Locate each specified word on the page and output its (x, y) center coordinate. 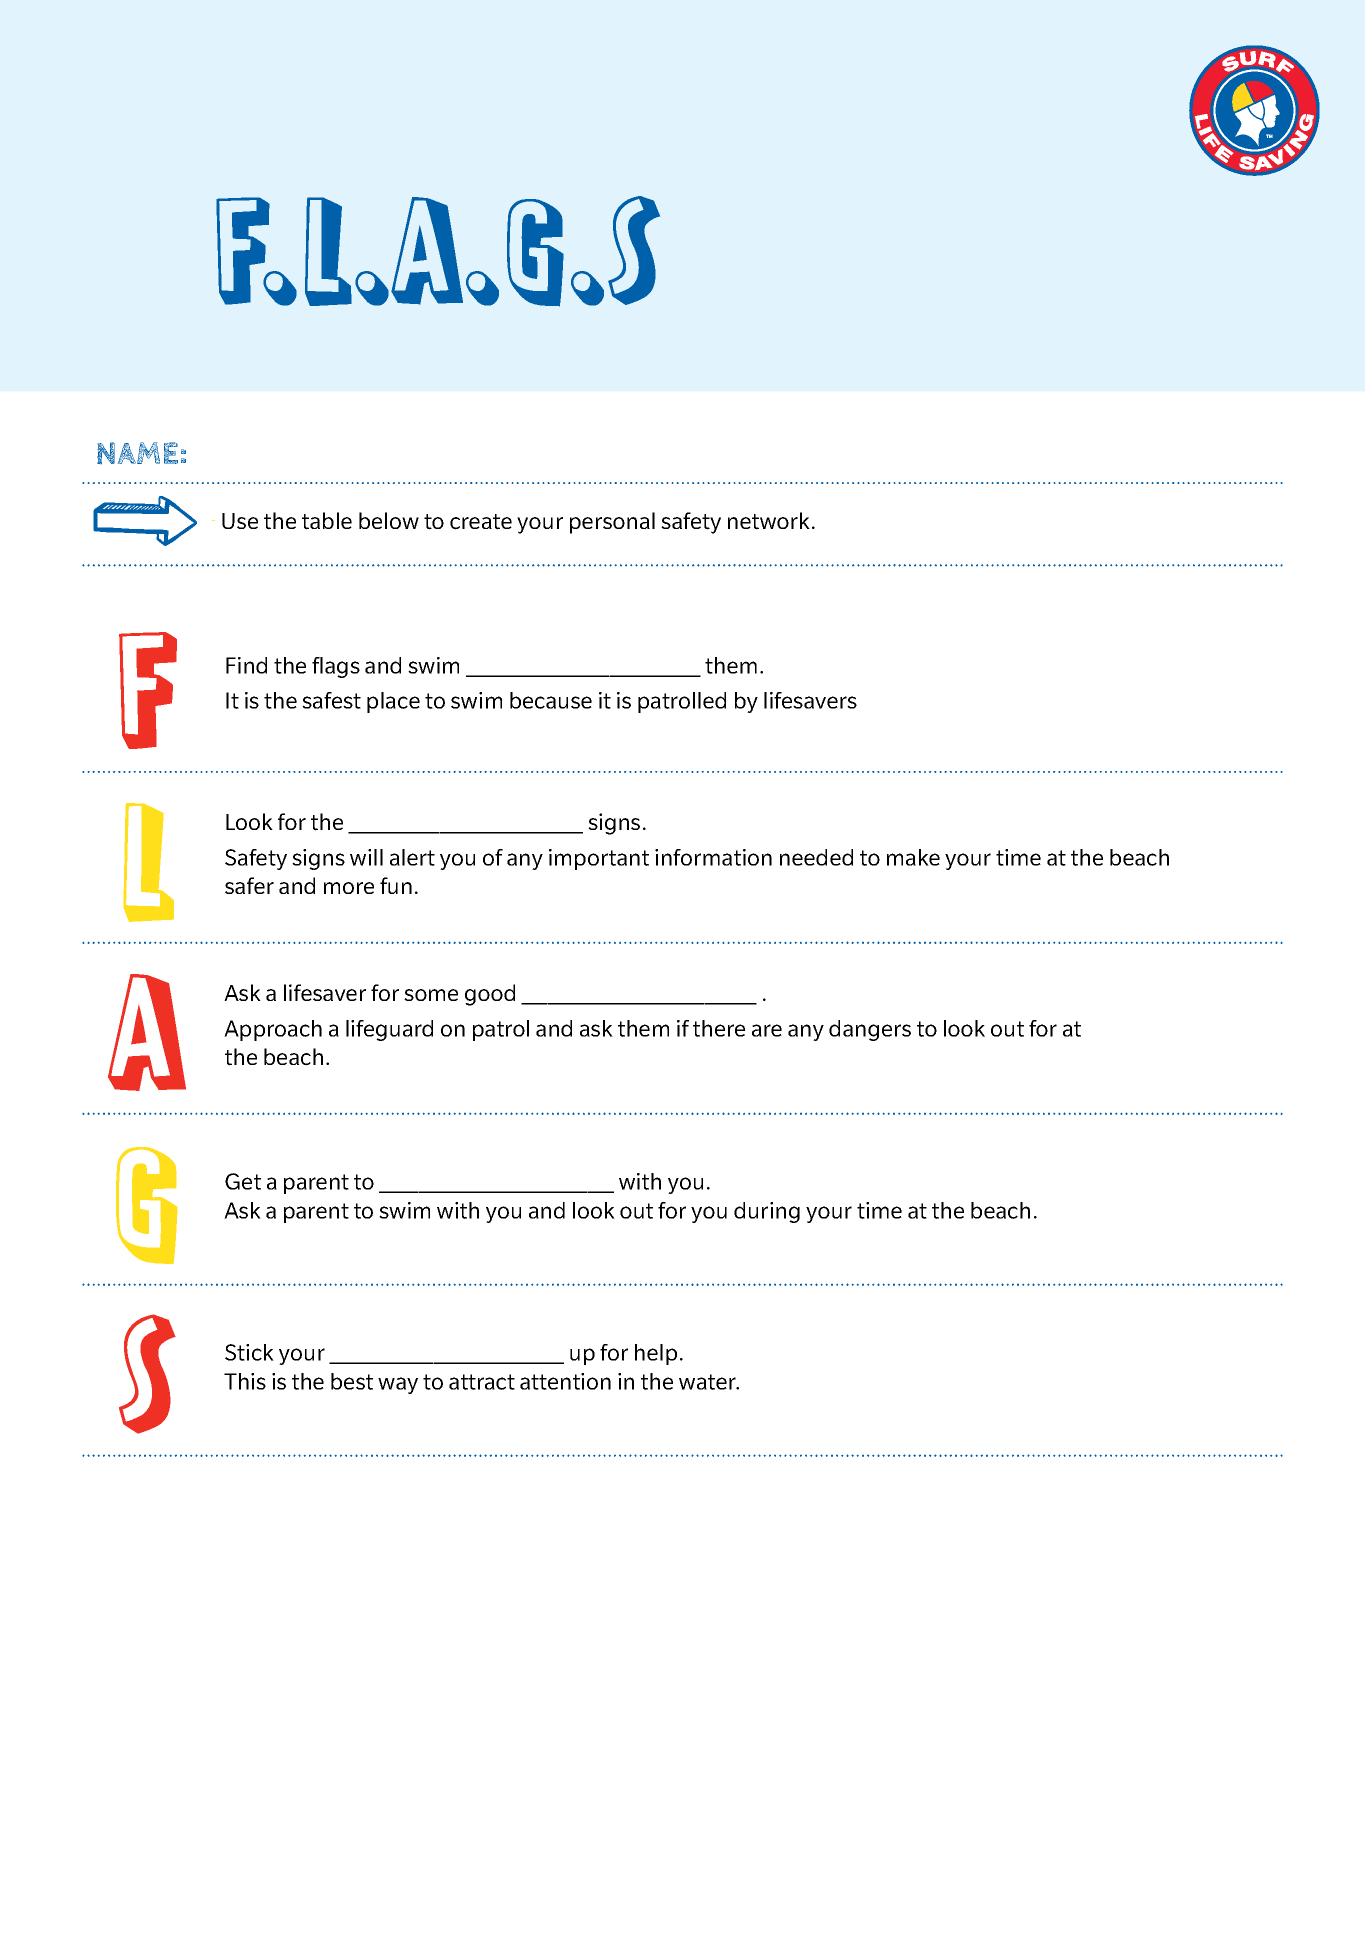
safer (249, 885)
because (551, 700)
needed (816, 857)
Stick (249, 1352)
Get (243, 1181)
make (913, 857)
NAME (137, 453)
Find (246, 665)
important (599, 859)
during (767, 1212)
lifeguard (389, 1030)
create (481, 522)
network (770, 521)
